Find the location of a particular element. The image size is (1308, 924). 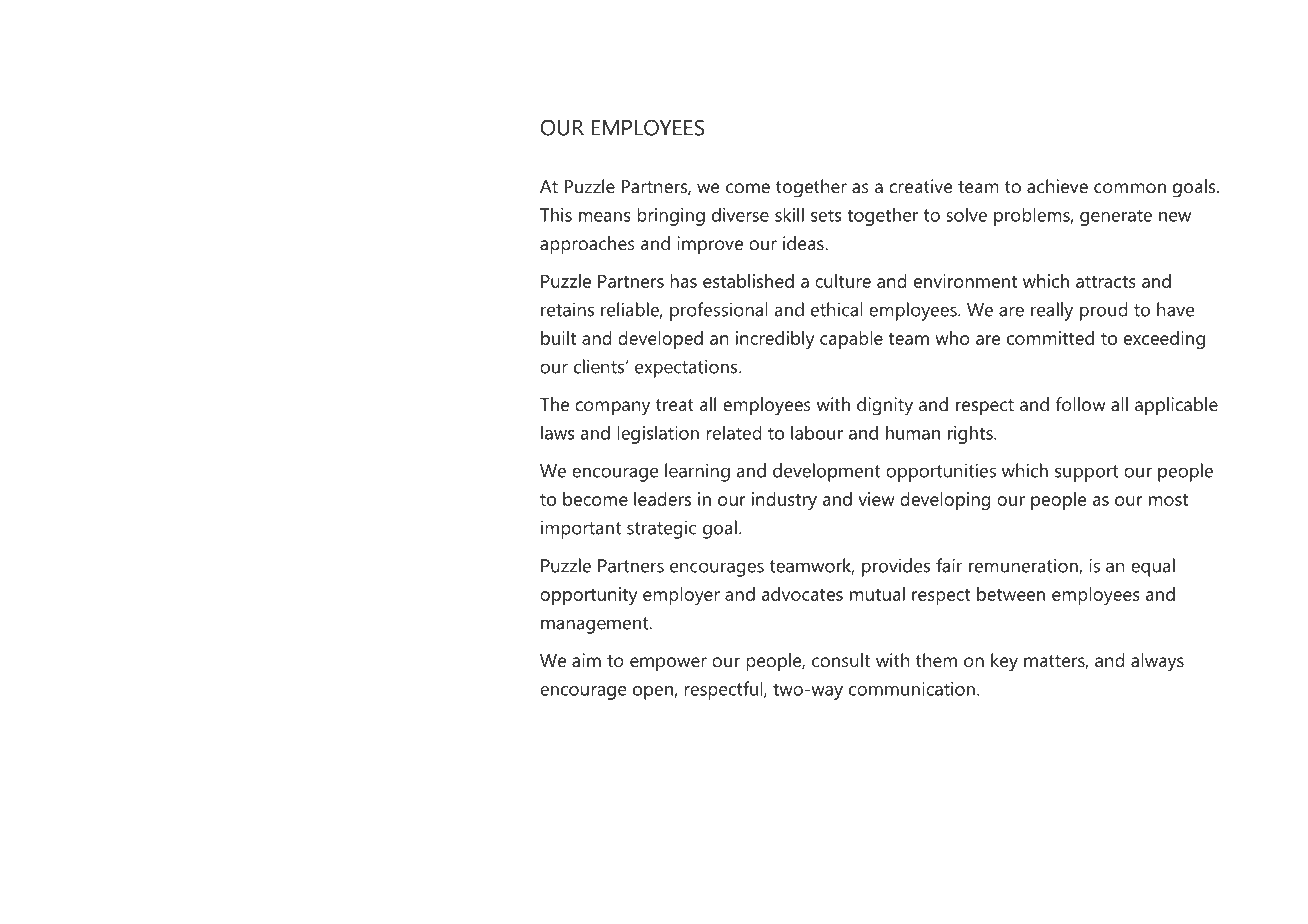

common is located at coordinates (1130, 188).
